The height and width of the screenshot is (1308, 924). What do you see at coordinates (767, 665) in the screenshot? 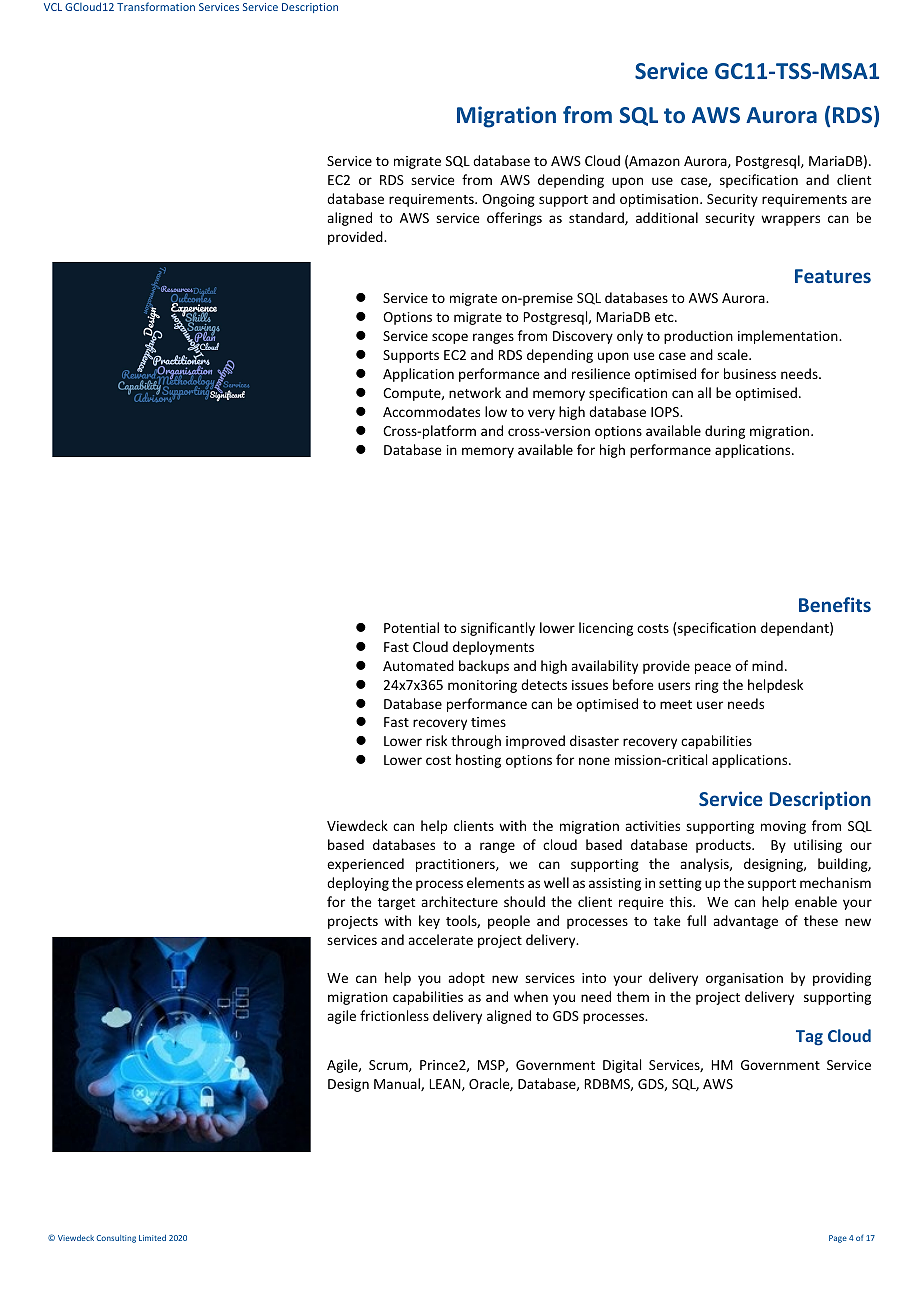
I see `mind` at bounding box center [767, 665].
